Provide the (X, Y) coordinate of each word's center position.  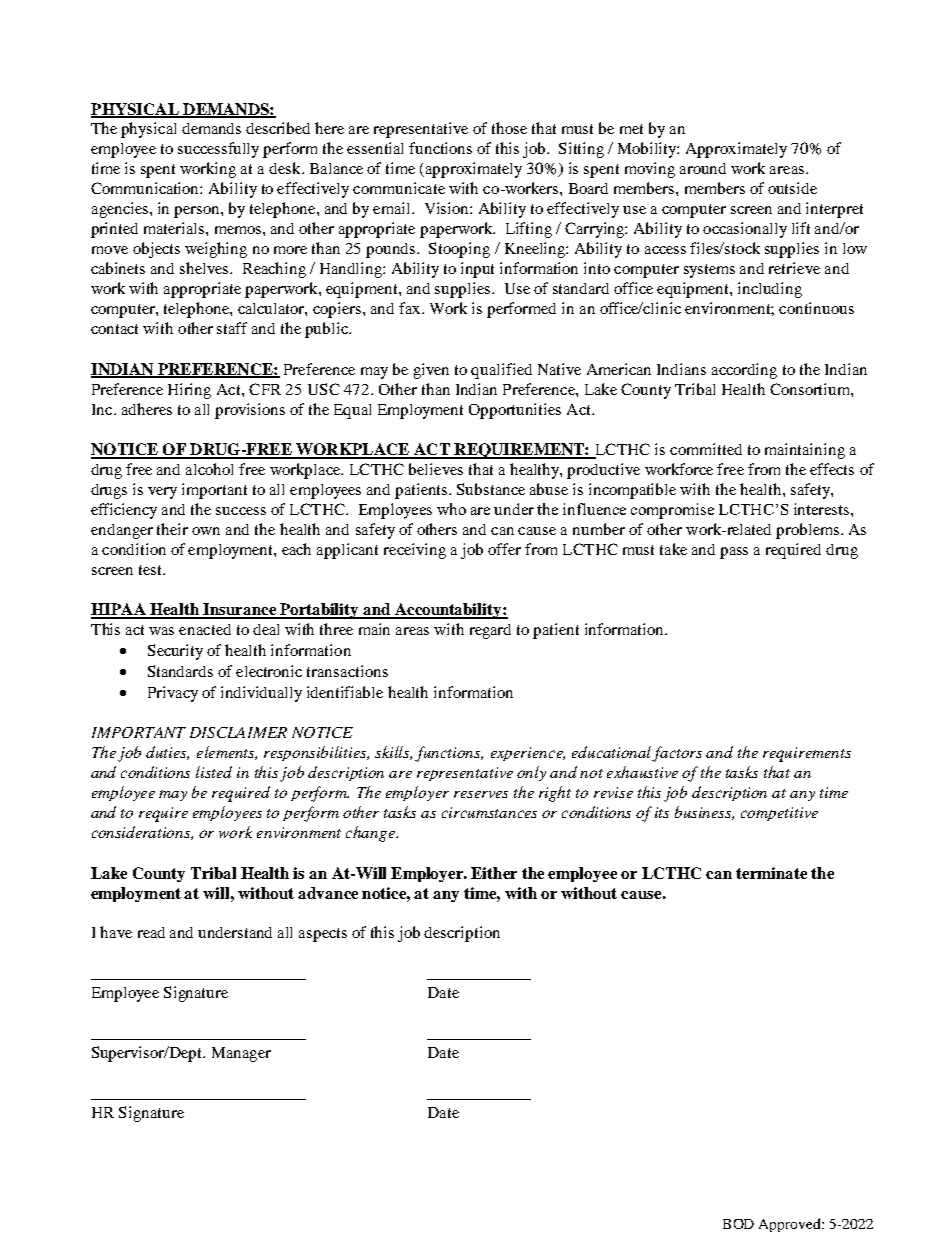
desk (286, 168)
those (509, 128)
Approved (791, 1225)
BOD (738, 1224)
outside (792, 188)
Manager (241, 1054)
